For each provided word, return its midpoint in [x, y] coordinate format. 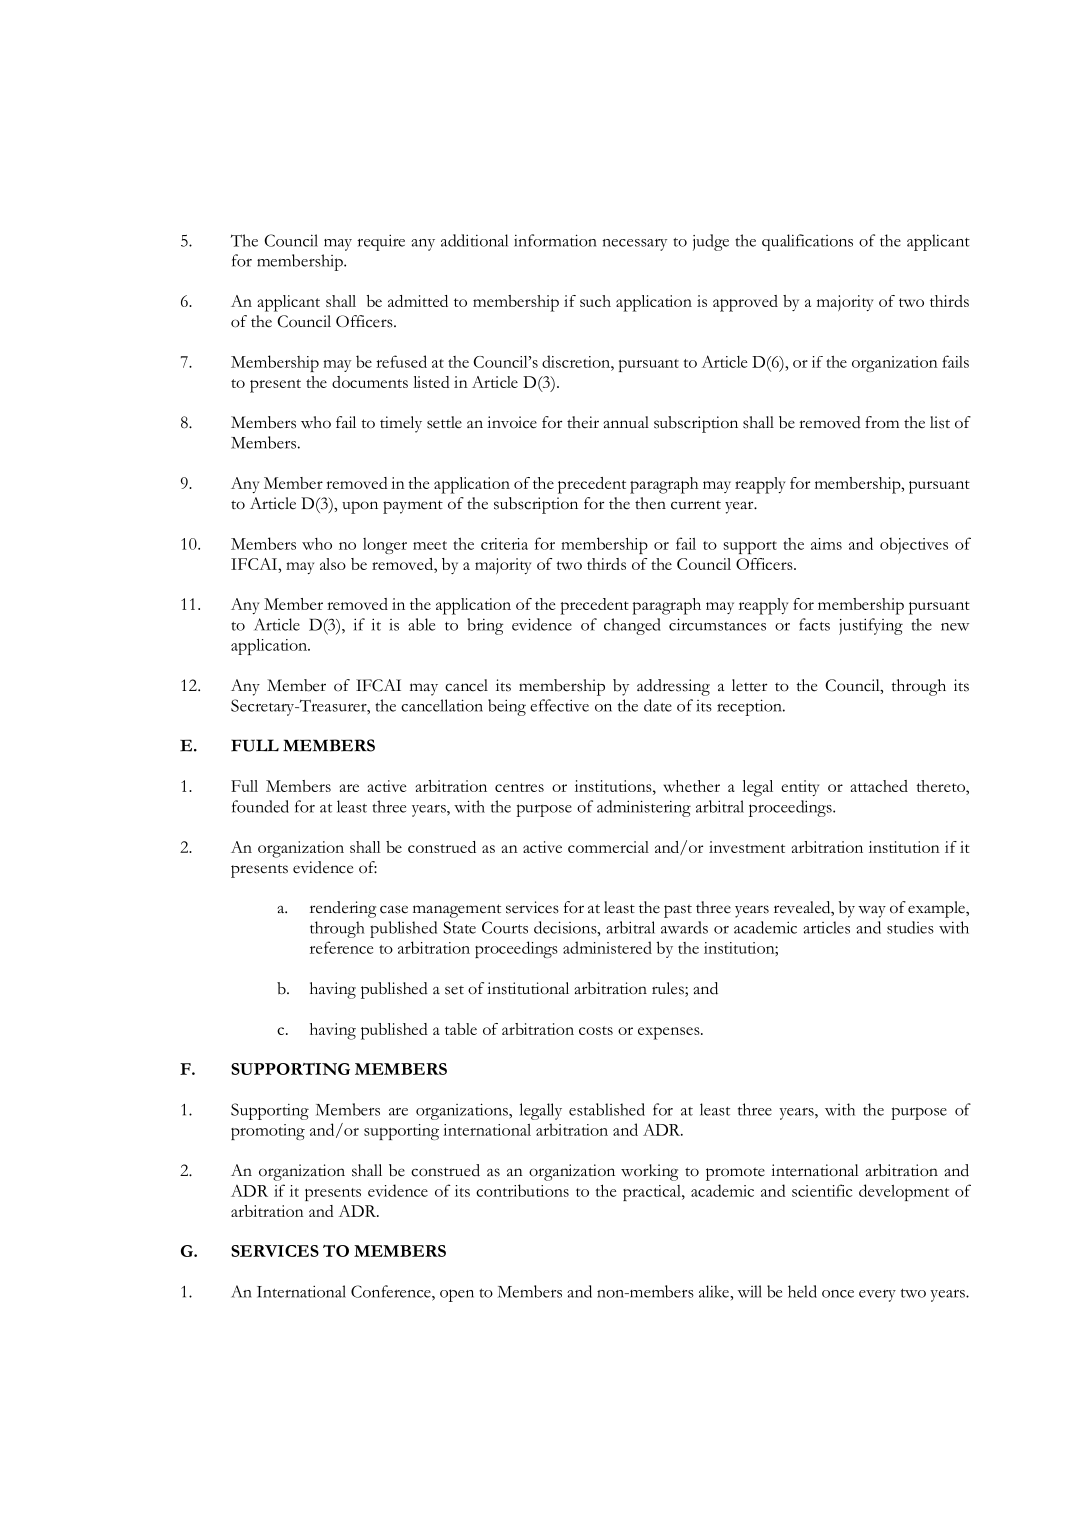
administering [644, 808]
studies [910, 927]
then [650, 503]
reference [341, 947]
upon [360, 507]
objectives [914, 545]
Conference [392, 1291]
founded [260, 806]
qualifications [807, 242]
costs [596, 1030]
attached [879, 786]
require [381, 242]
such [595, 301]
